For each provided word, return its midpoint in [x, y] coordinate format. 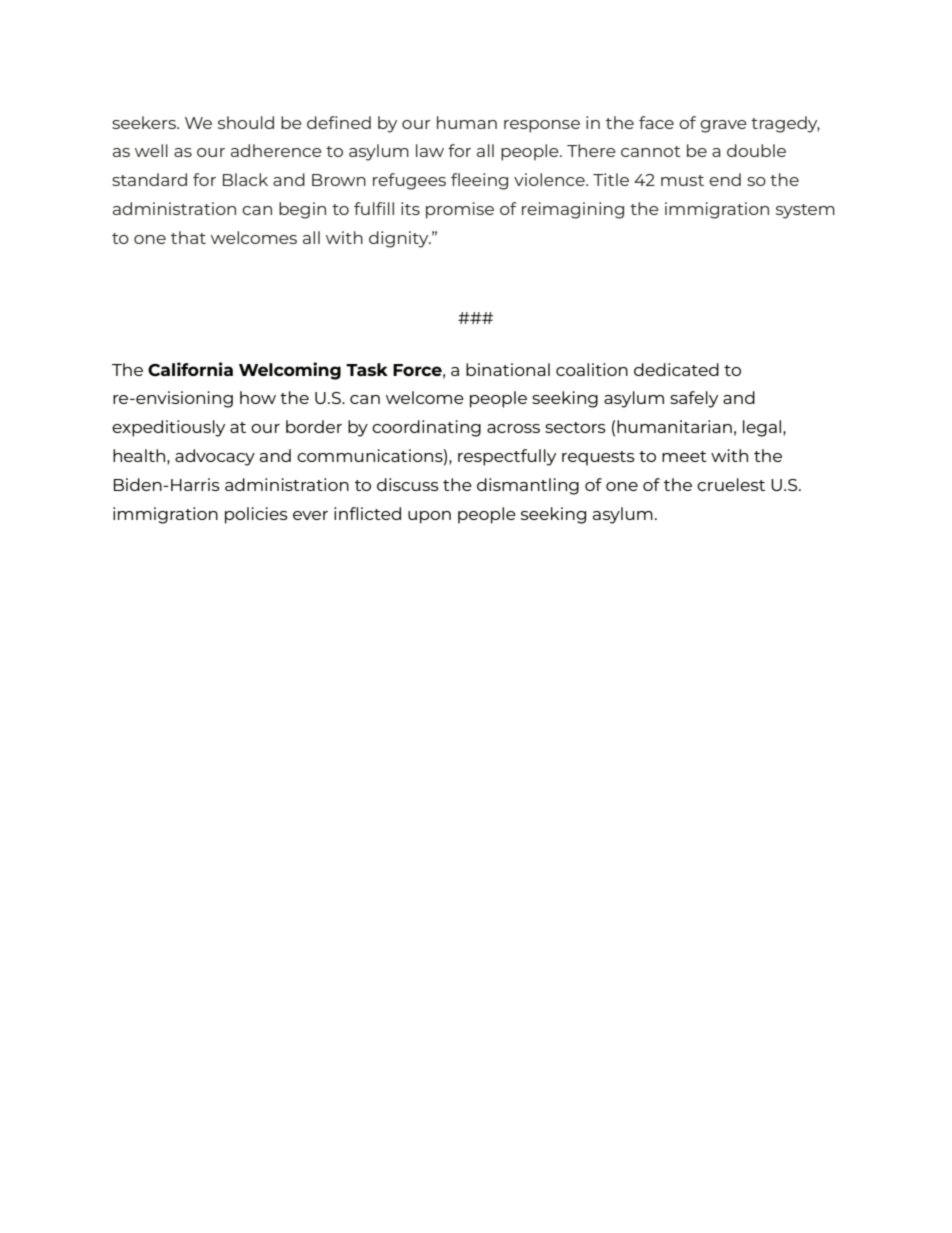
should [246, 122]
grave [723, 126]
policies [256, 515]
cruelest [731, 484]
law [430, 150]
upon [429, 517]
